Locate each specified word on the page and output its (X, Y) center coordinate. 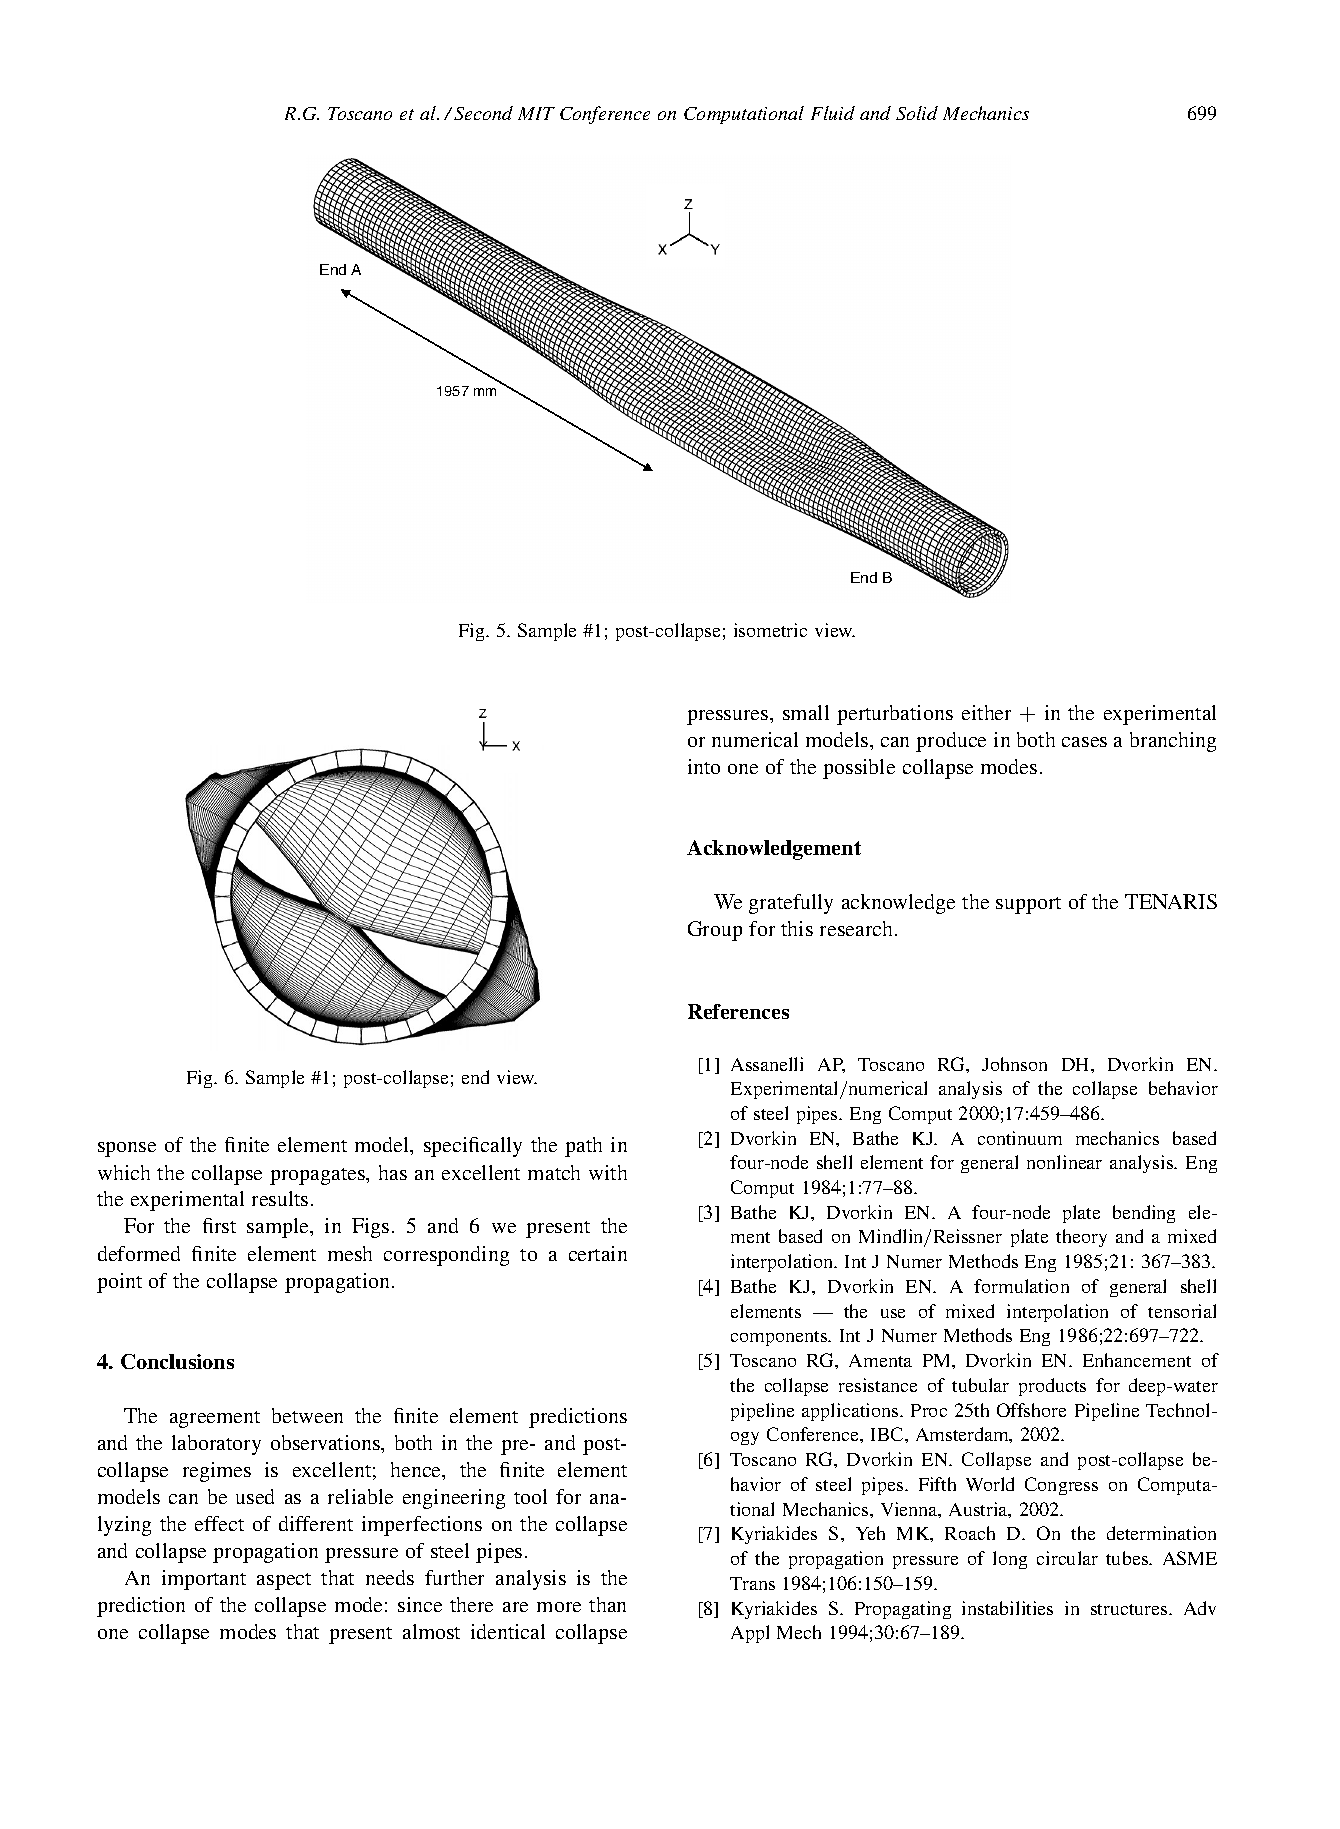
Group (715, 931)
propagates (318, 1176)
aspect (284, 1581)
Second (483, 113)
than (607, 1604)
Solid (917, 113)
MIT (536, 113)
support (1028, 905)
